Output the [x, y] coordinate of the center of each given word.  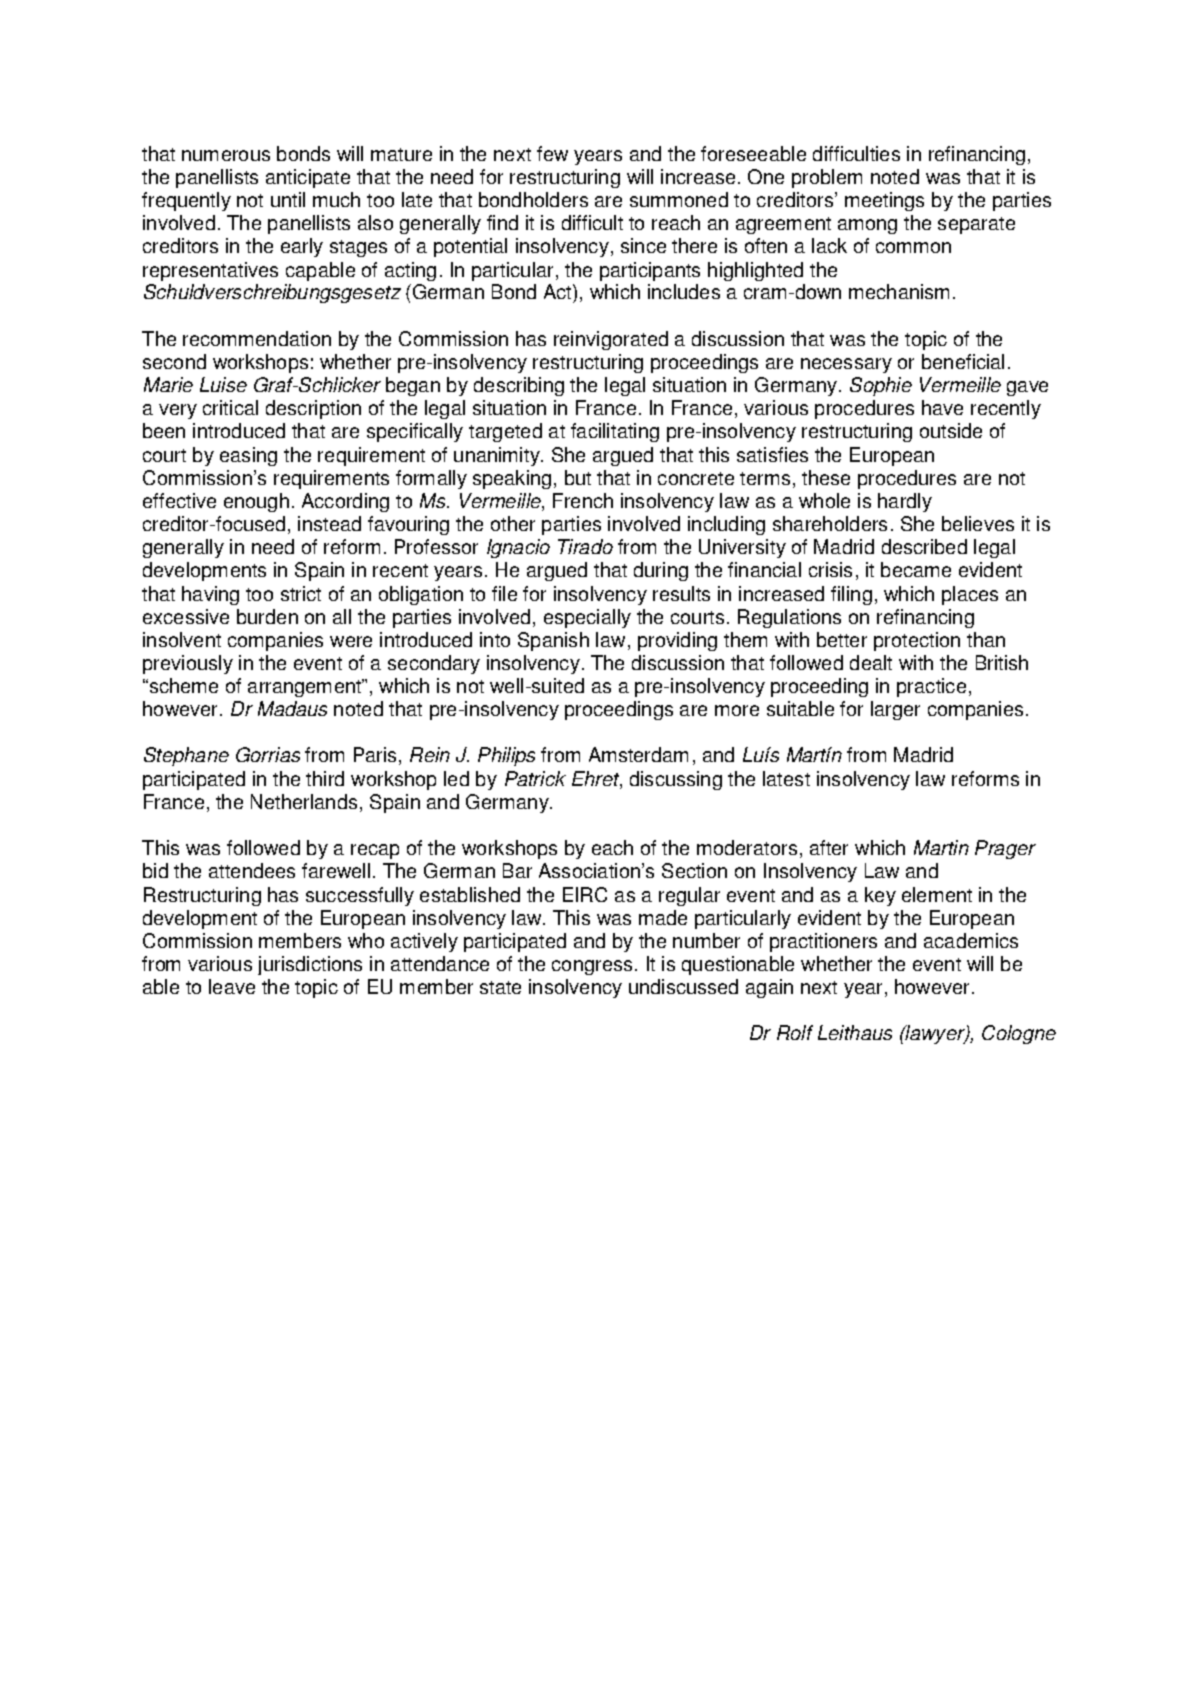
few [552, 153]
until [288, 199]
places [970, 595]
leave [232, 986]
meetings [884, 201]
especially [587, 618]
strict [301, 593]
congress [594, 967]
